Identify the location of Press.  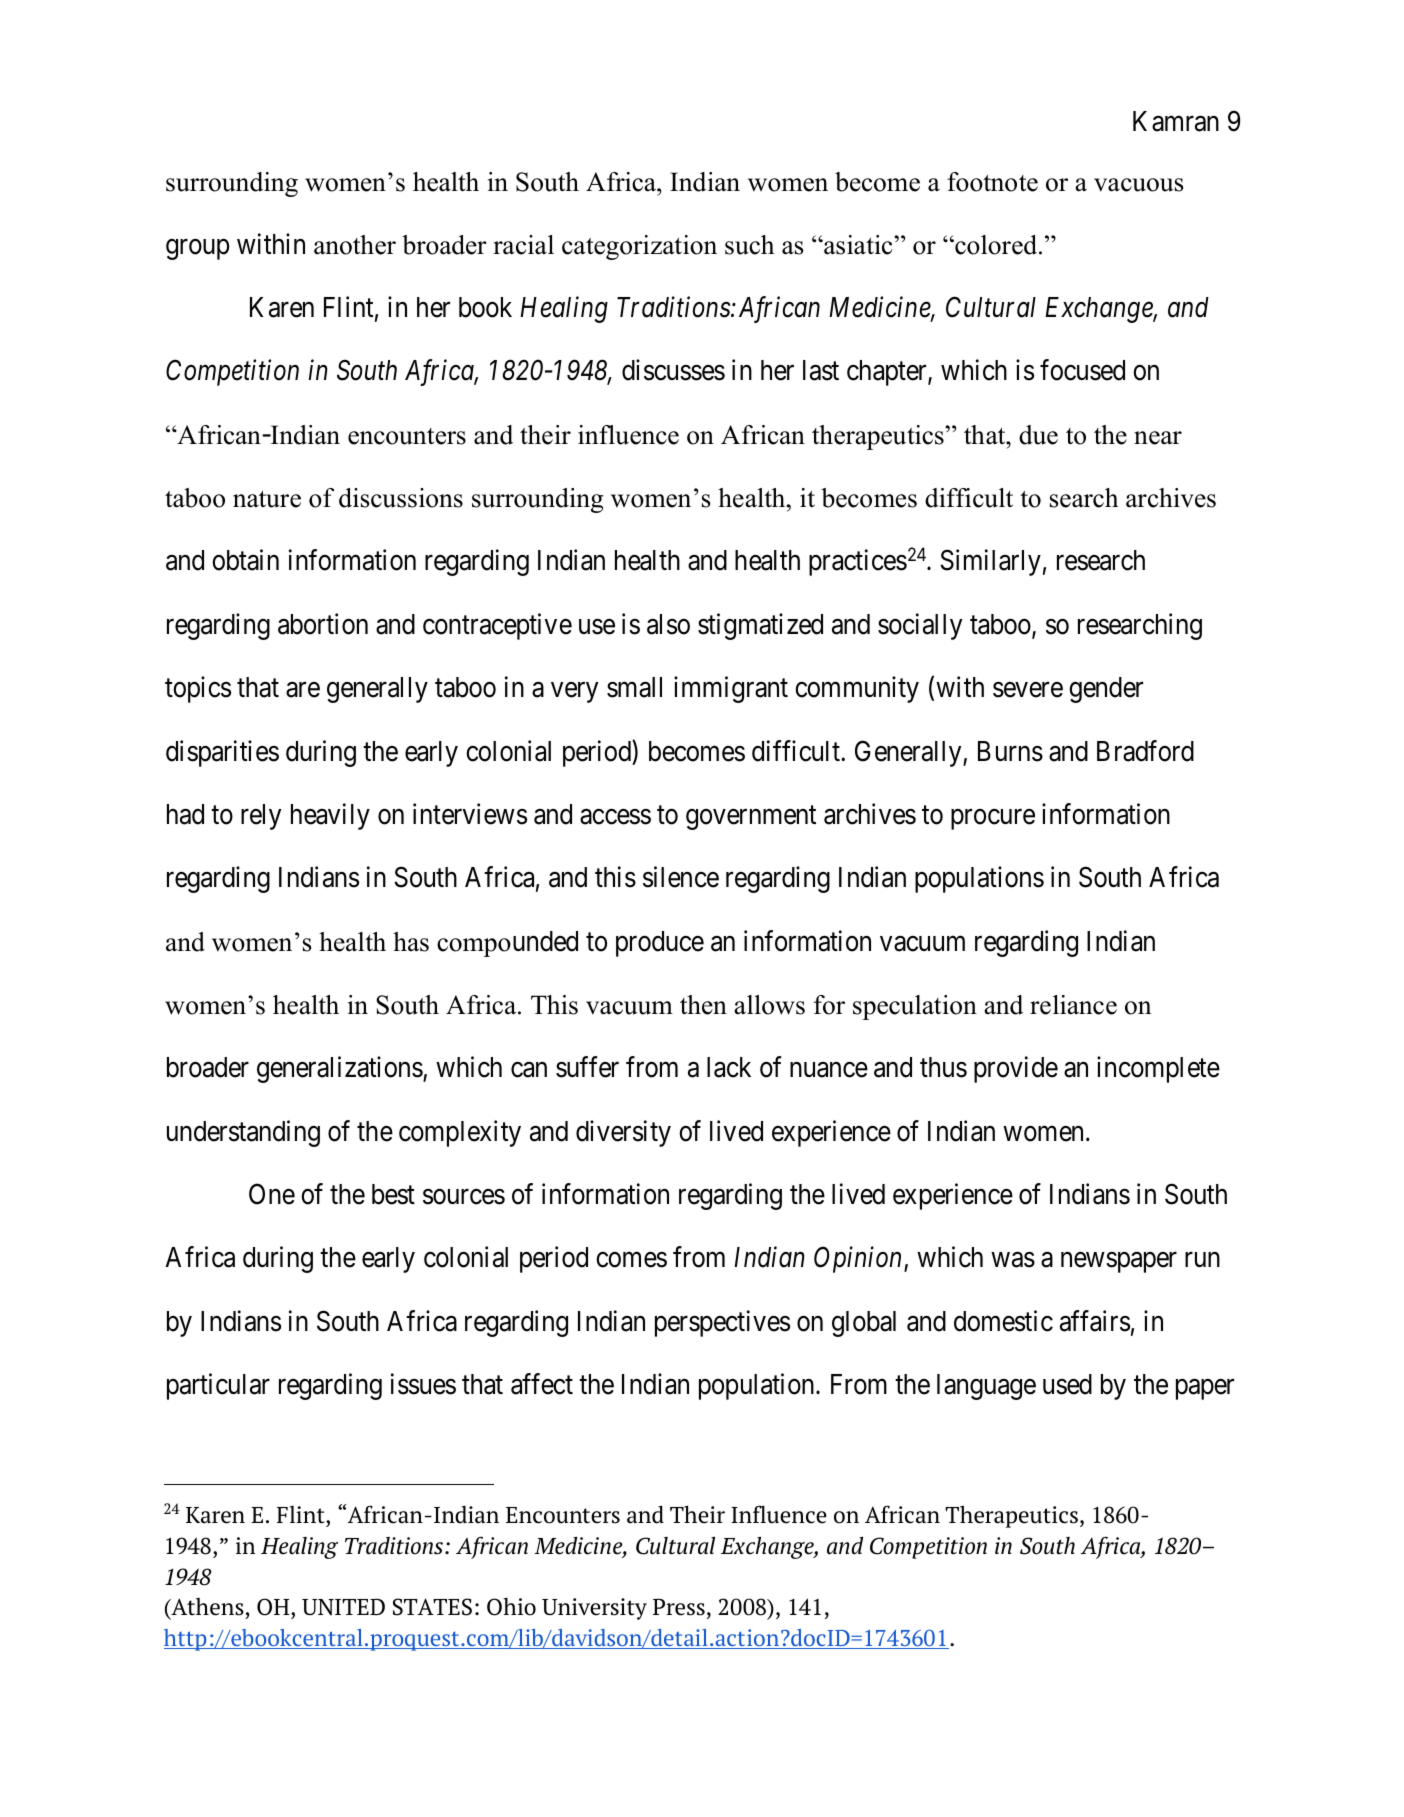
(679, 1607).
